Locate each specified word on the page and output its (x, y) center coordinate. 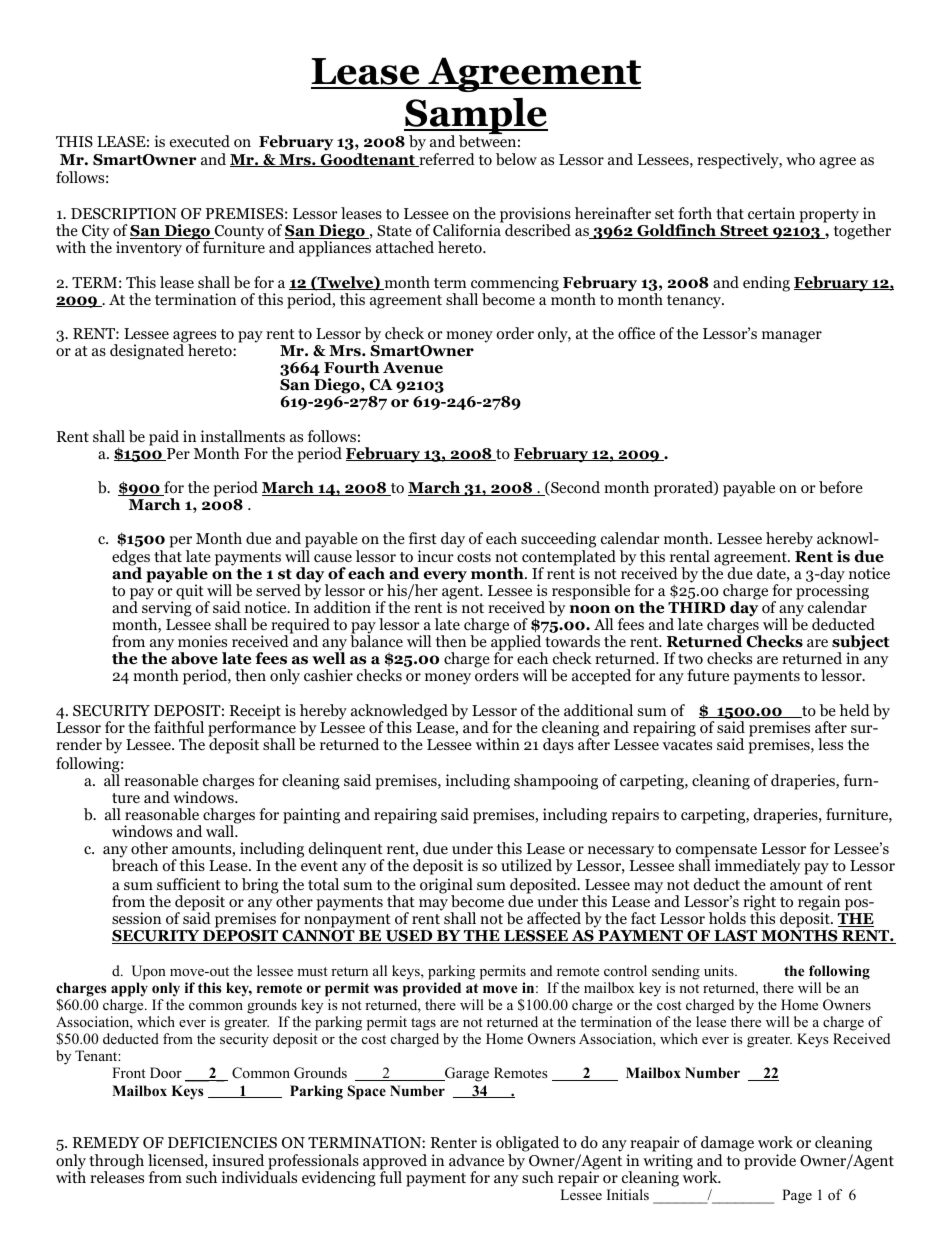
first (423, 538)
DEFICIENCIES (222, 1143)
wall (221, 831)
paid (164, 438)
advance (476, 1160)
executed (200, 141)
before (841, 487)
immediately (758, 867)
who (800, 159)
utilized (526, 865)
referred (446, 160)
